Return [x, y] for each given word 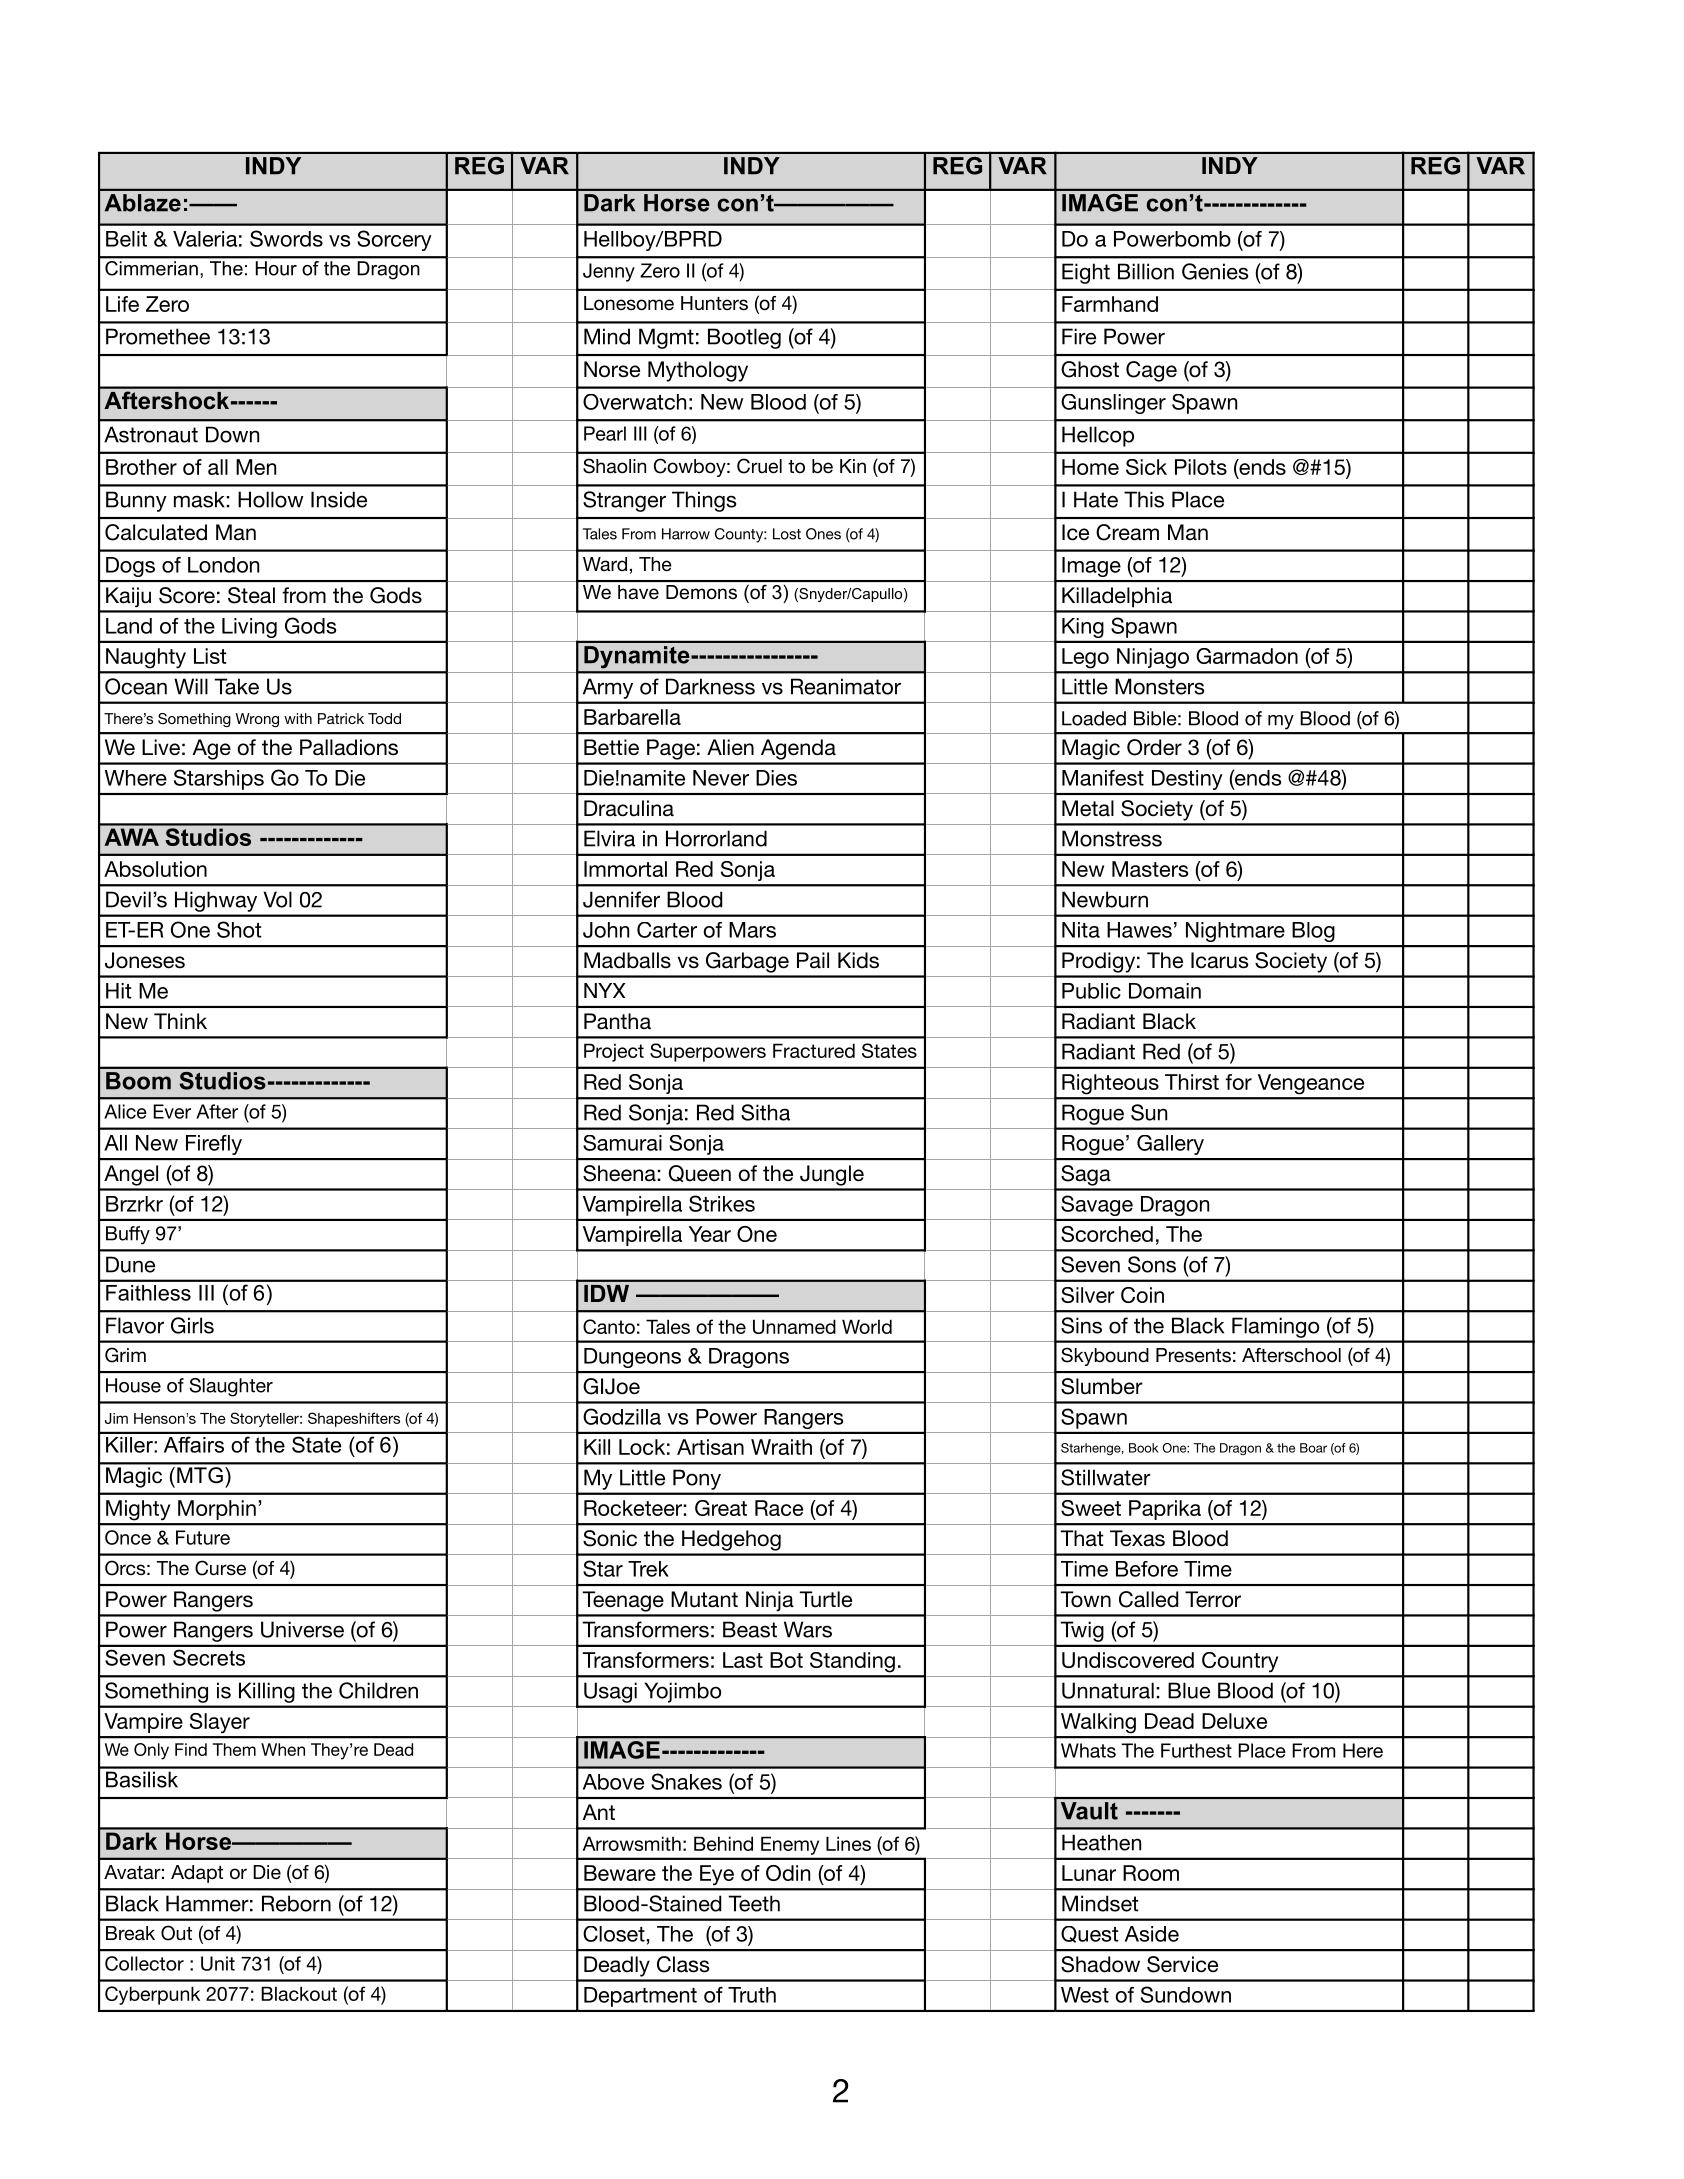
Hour [276, 268]
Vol [277, 899]
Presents [1193, 1355]
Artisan [710, 1447]
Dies [776, 778]
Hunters [714, 303]
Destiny [1187, 780]
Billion [1146, 271]
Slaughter [231, 1387]
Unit [218, 1963]
